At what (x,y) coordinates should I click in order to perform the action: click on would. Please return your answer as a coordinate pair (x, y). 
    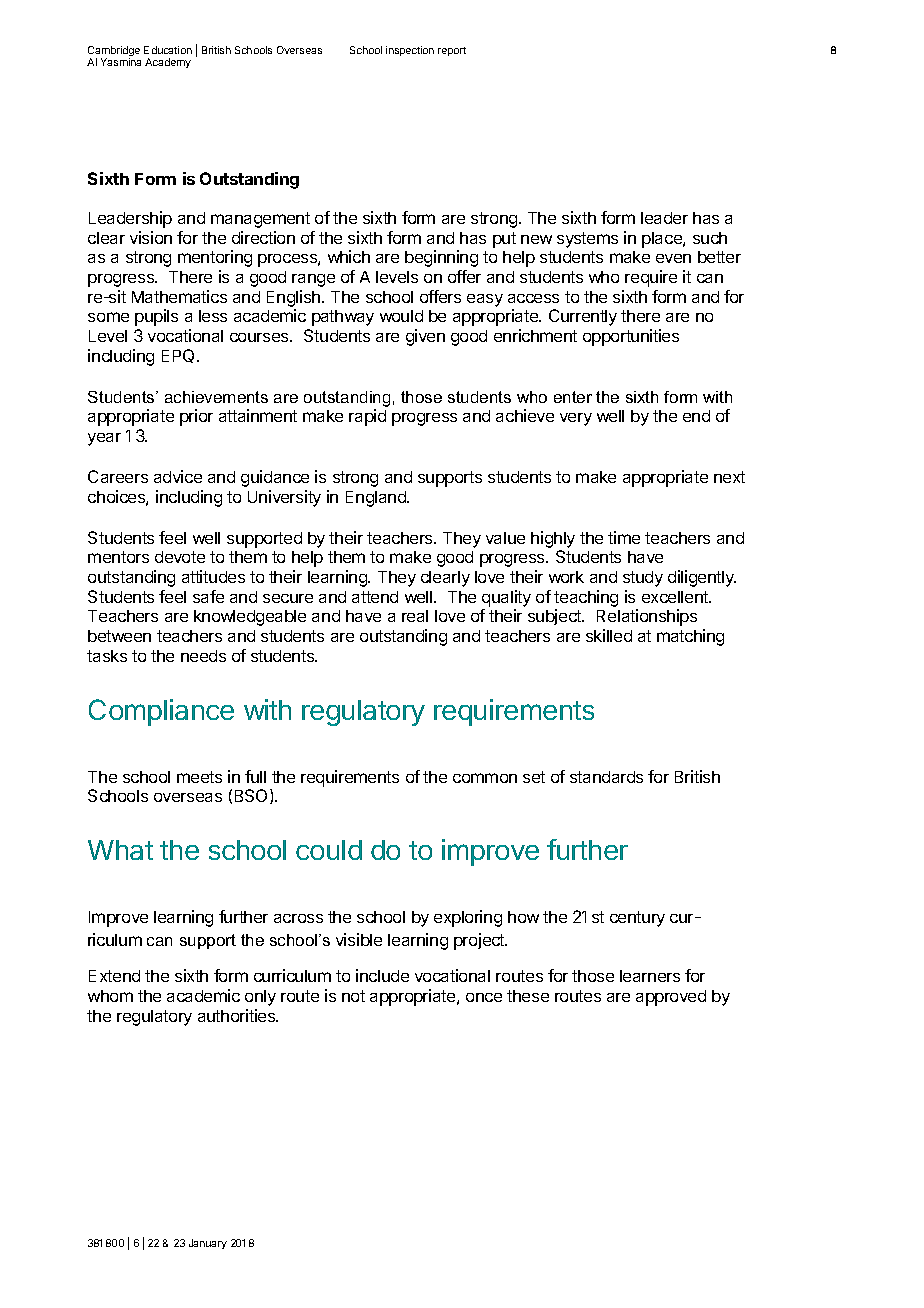
    Looking at the image, I should click on (401, 316).
